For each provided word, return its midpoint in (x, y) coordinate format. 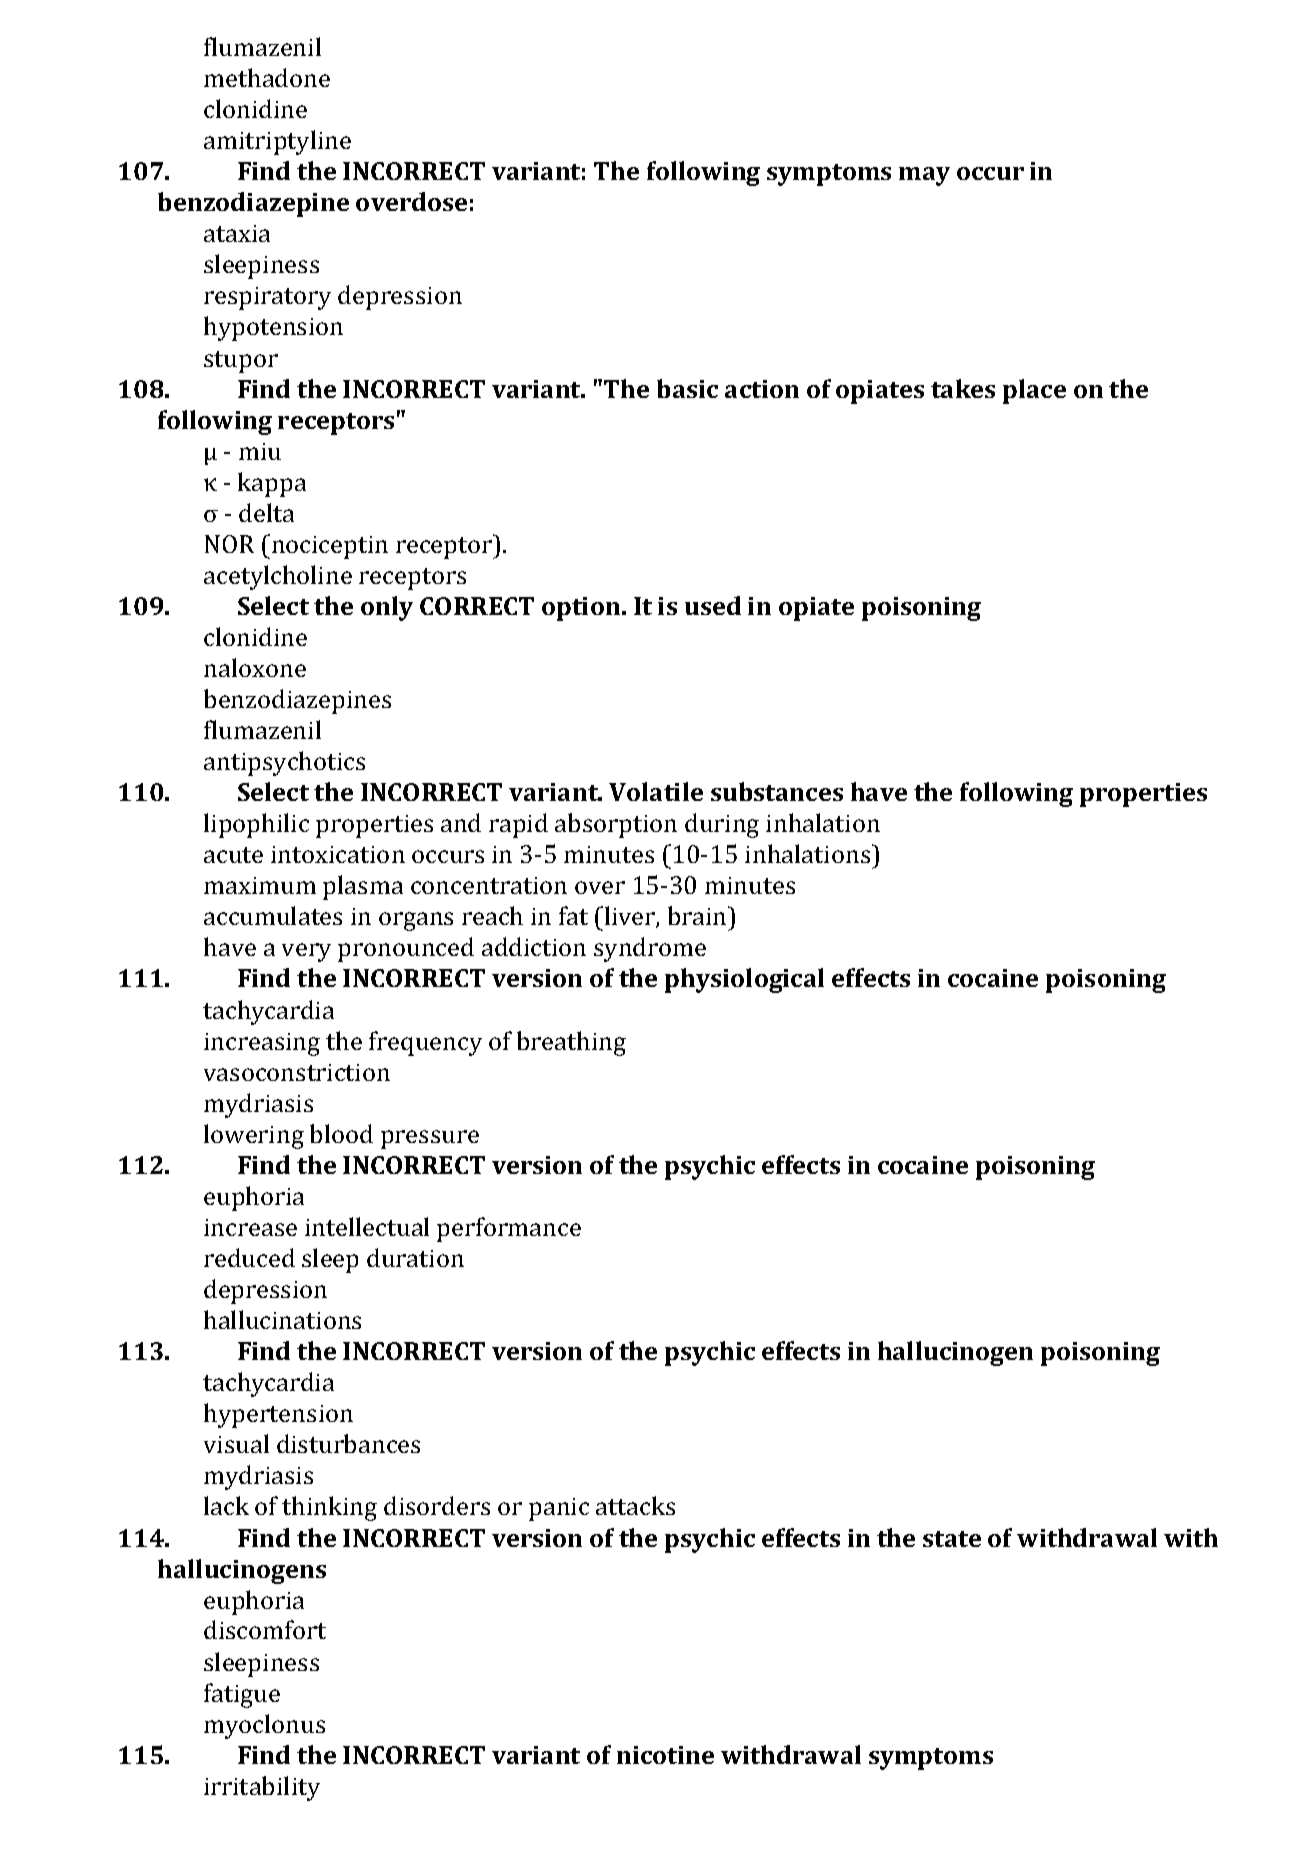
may (924, 176)
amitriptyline (277, 142)
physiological (744, 980)
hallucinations (282, 1319)
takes (963, 388)
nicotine (665, 1755)
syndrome (650, 949)
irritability (262, 1788)
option (582, 609)
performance (509, 1229)
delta (266, 512)
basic (687, 388)
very (306, 952)
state (952, 1539)
